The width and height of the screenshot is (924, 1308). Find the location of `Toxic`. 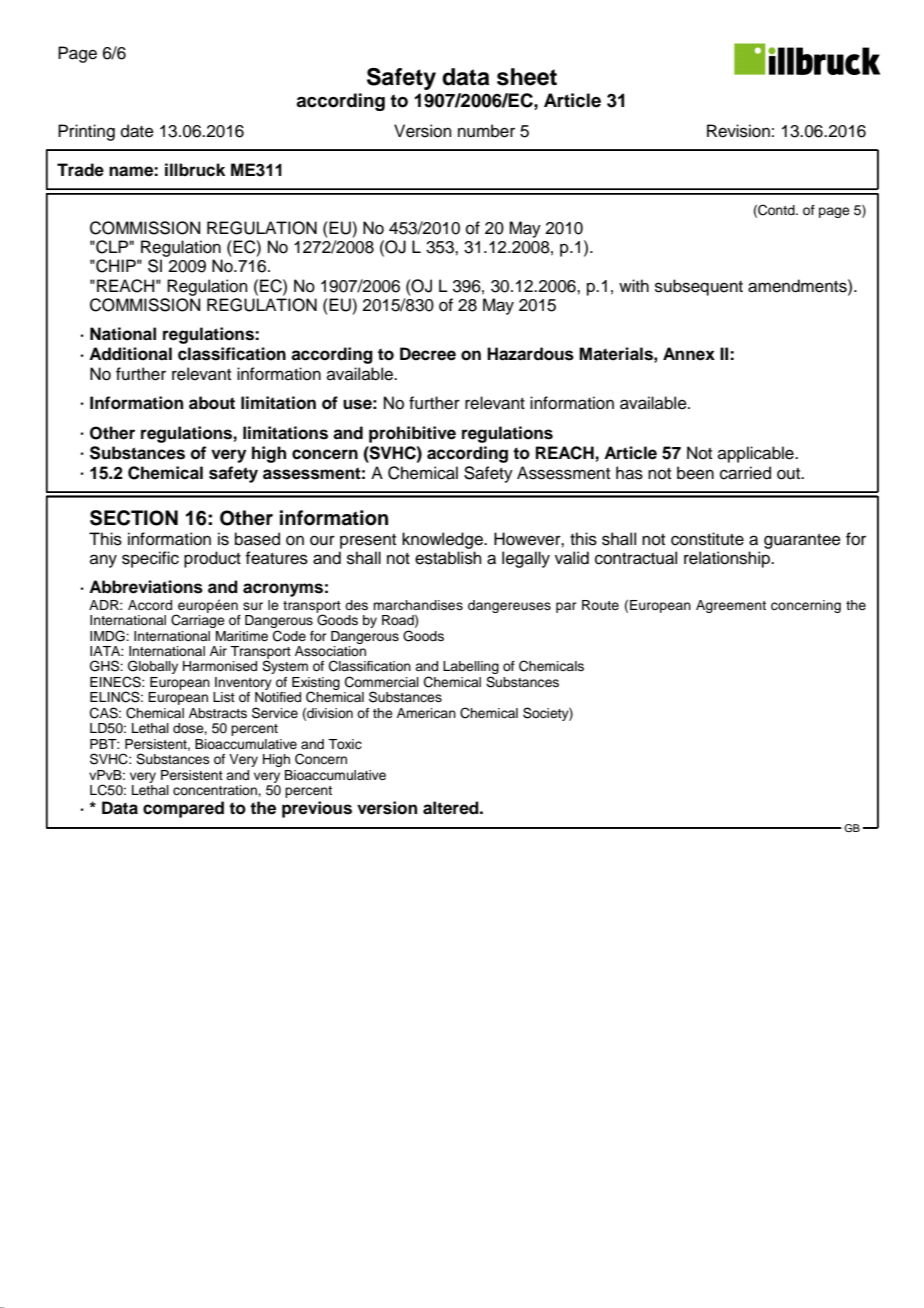

Toxic is located at coordinates (345, 744).
